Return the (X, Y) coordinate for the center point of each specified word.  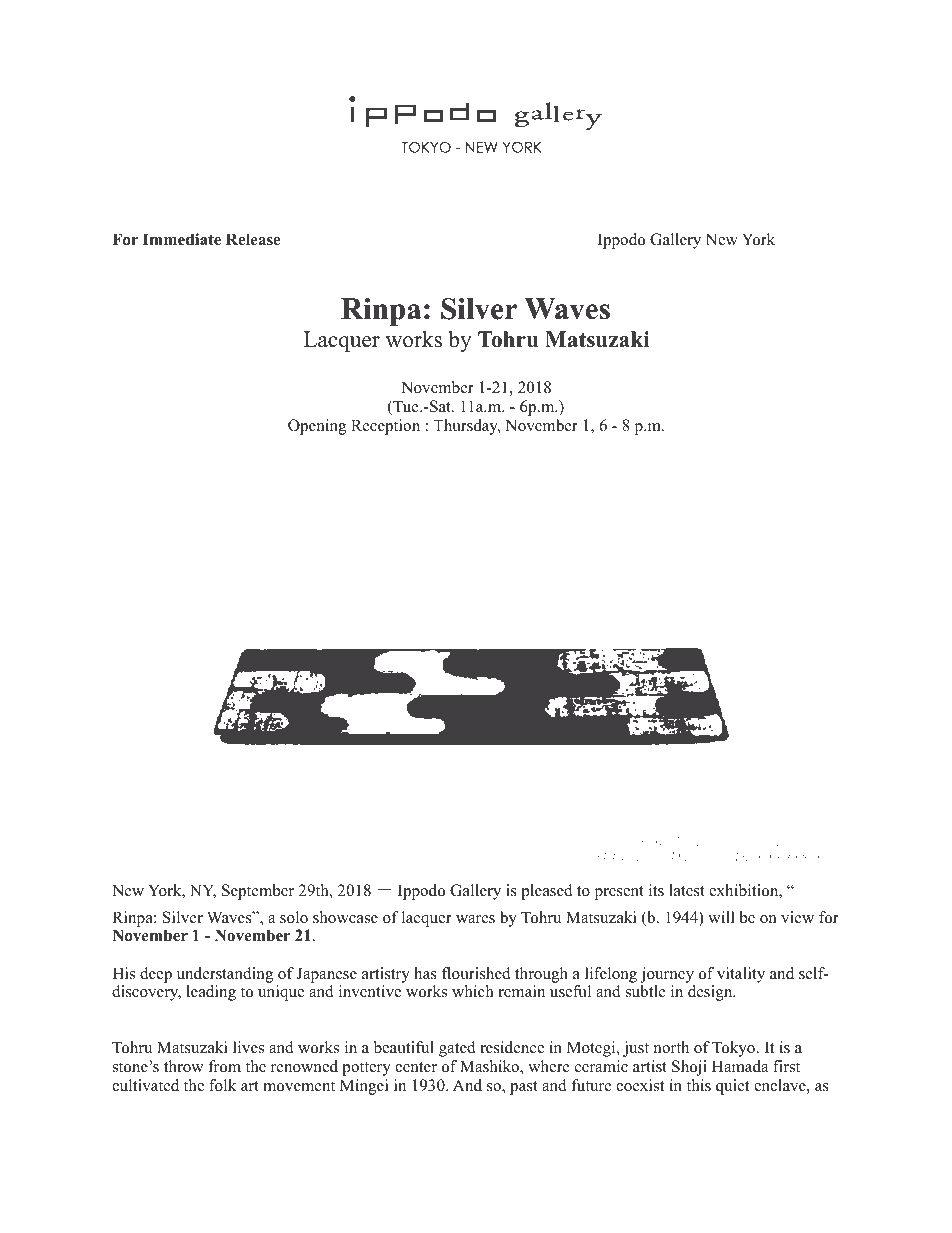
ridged (784, 843)
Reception (385, 427)
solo (294, 917)
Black (668, 841)
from (224, 1066)
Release (253, 239)
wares (475, 919)
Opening (317, 427)
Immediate (182, 239)
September (258, 892)
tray (831, 843)
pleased (547, 892)
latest (687, 890)
